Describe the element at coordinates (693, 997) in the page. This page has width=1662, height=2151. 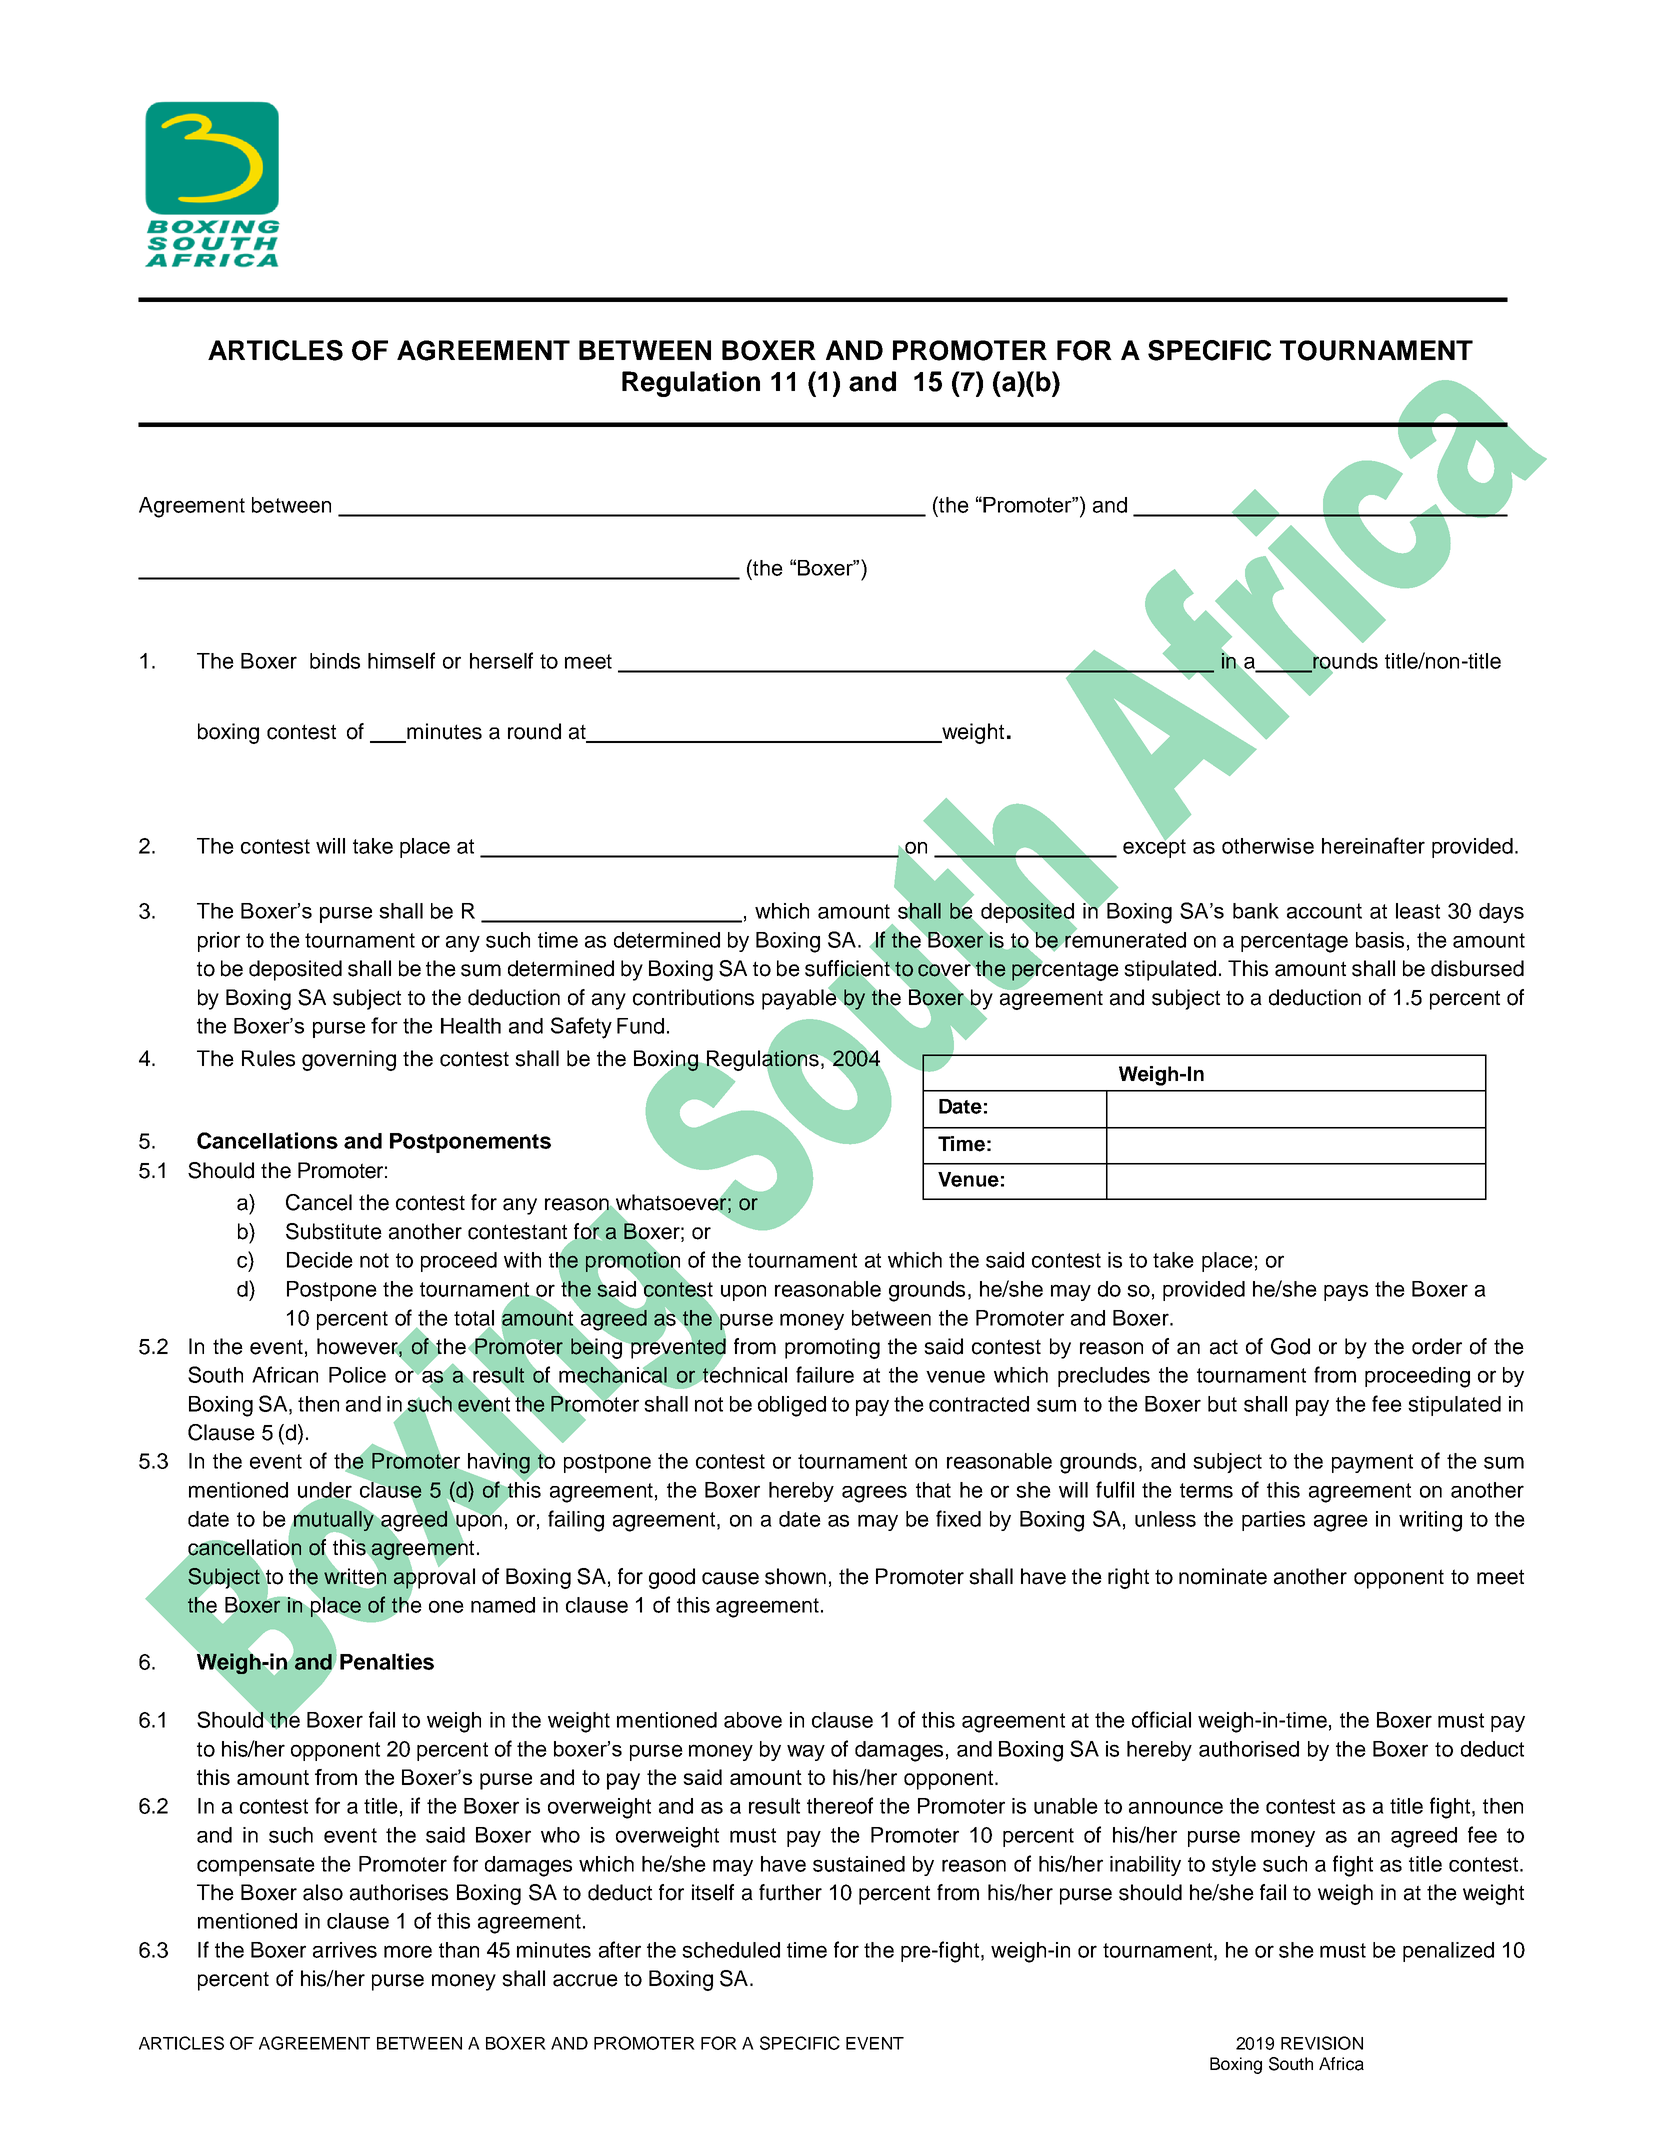
I see `contributions` at that location.
